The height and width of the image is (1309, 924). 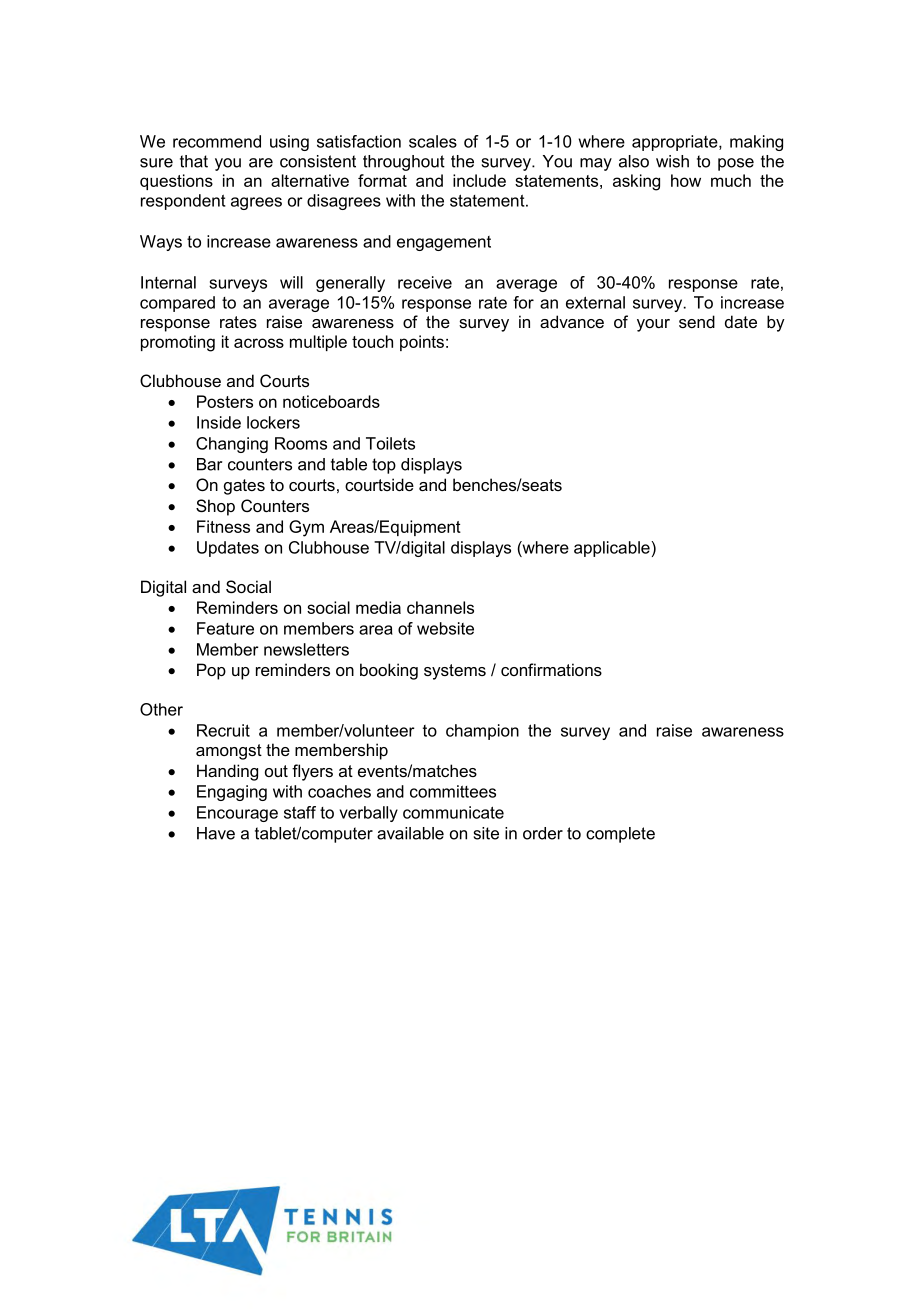 What do you see at coordinates (440, 607) in the image?
I see `channels` at bounding box center [440, 607].
